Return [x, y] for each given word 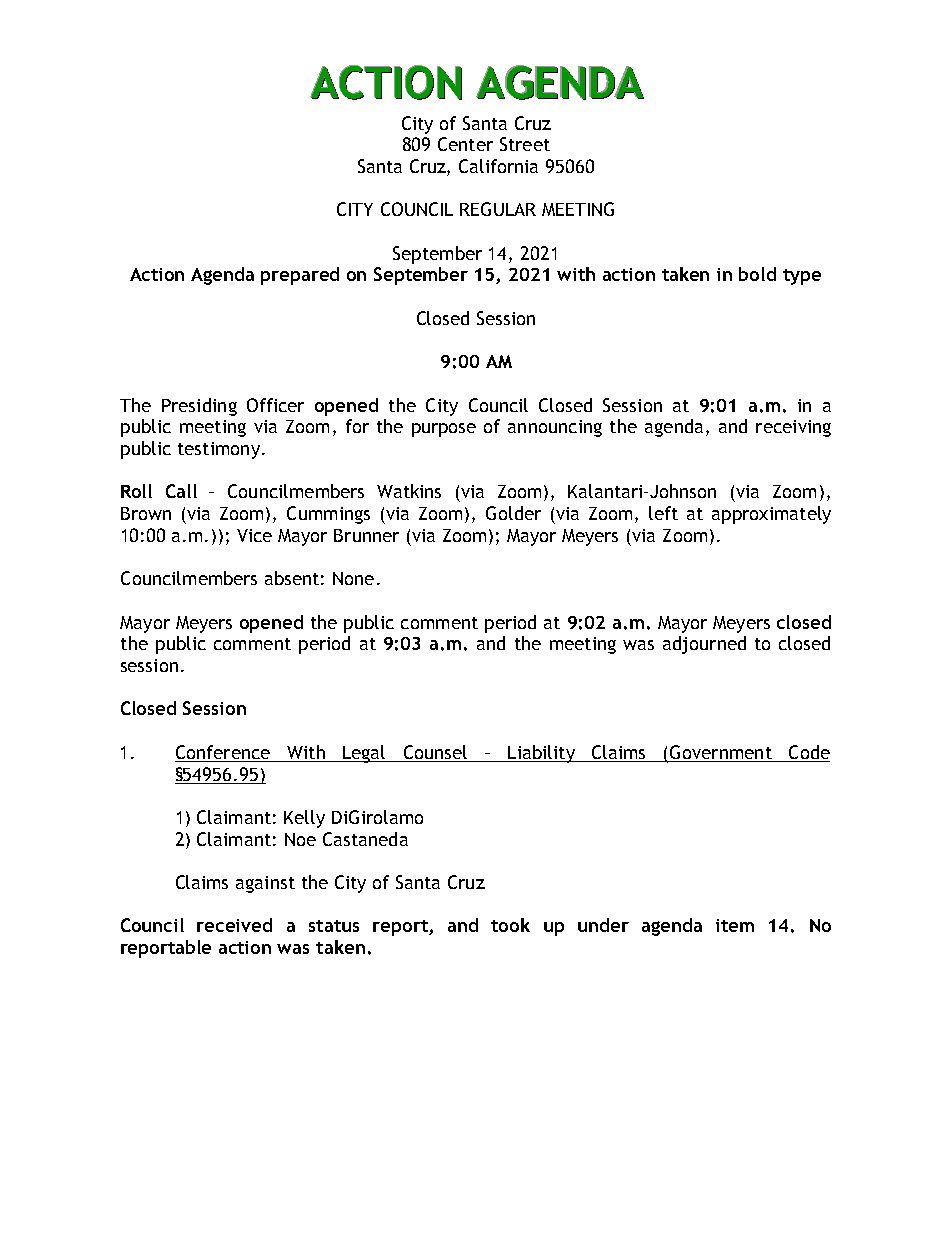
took [510, 925]
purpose [444, 430]
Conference [223, 752]
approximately [771, 515]
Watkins [409, 491]
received [234, 925]
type [802, 277]
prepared [300, 276]
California [498, 166]
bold [757, 274]
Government [721, 752]
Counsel [435, 752]
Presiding [199, 407]
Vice [254, 535]
